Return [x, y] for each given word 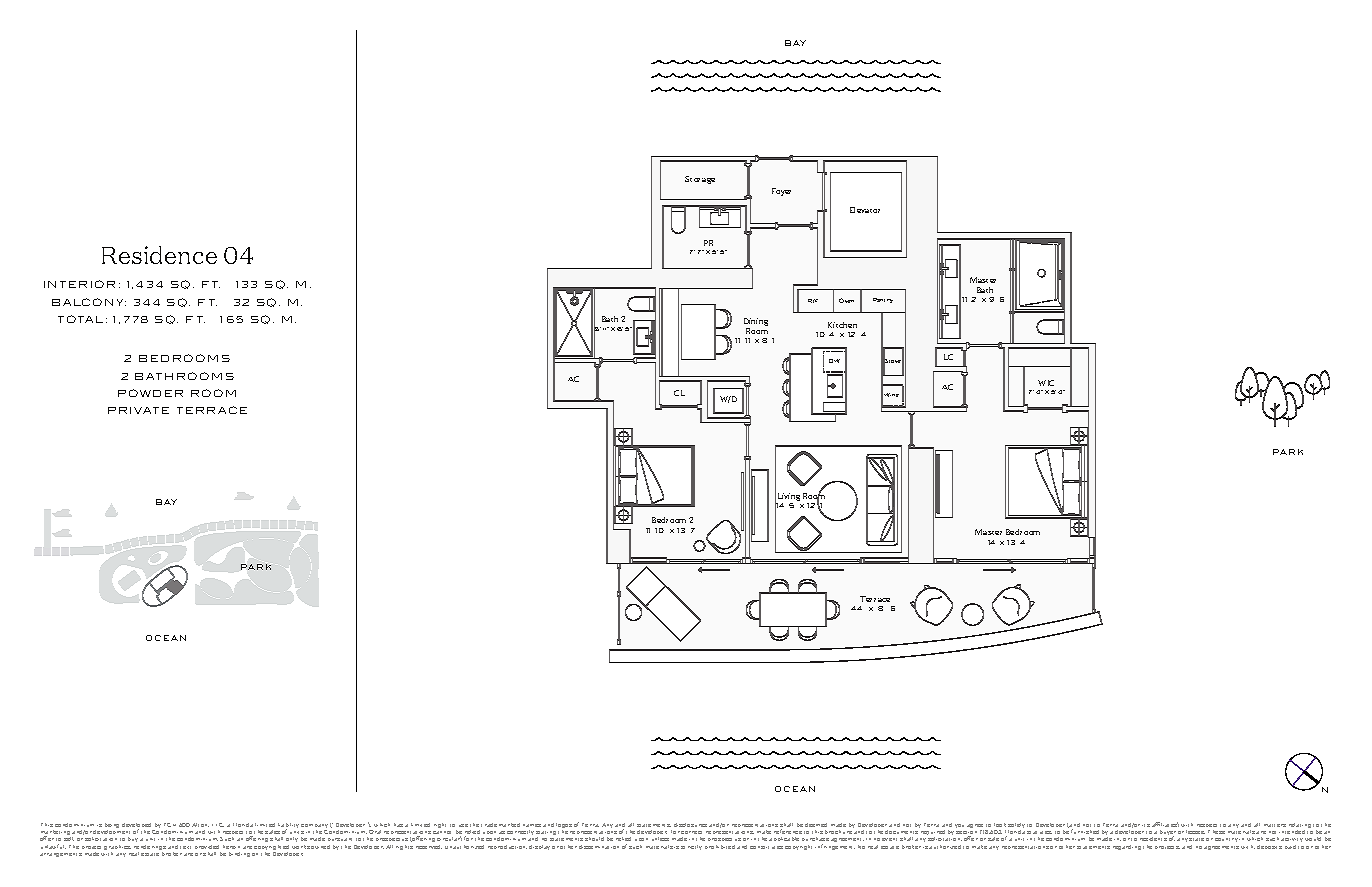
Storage [700, 180]
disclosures [690, 825]
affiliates [1165, 824]
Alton [200, 825]
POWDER [150, 393]
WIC [1046, 383]
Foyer [781, 192]
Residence [159, 255]
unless [660, 839]
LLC [218, 825]
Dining [756, 323]
